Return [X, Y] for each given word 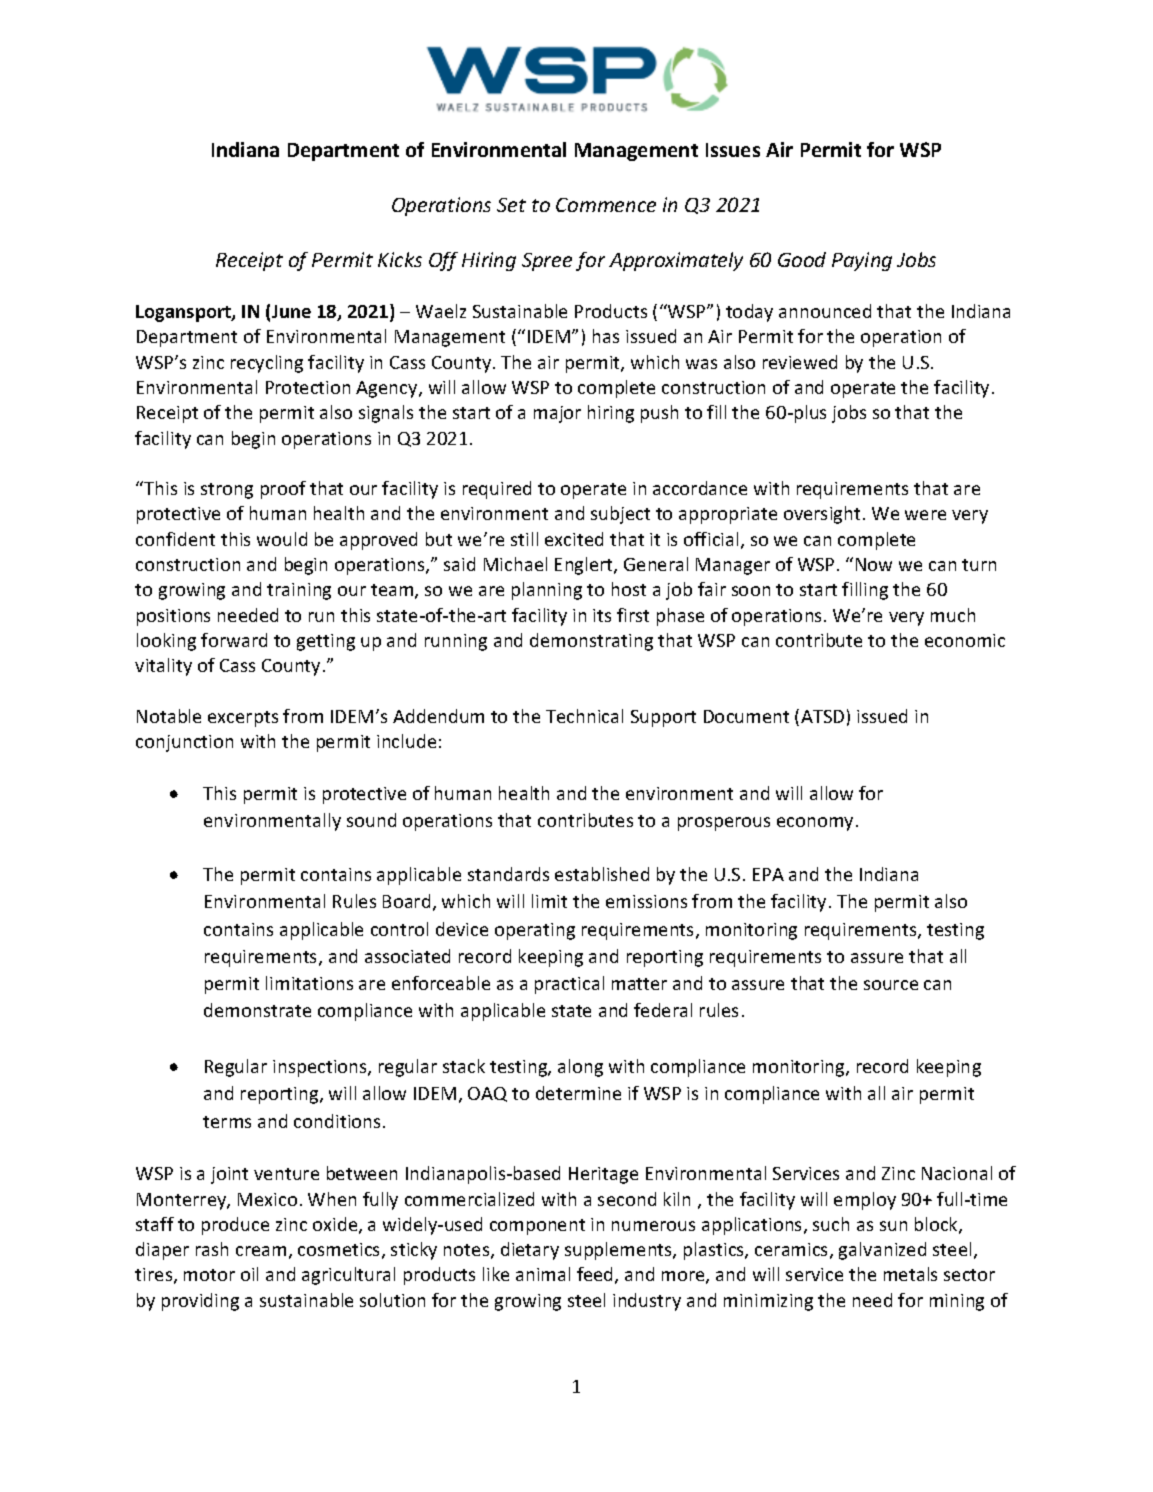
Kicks [400, 259]
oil [249, 1274]
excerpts [243, 719]
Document [746, 716]
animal [543, 1274]
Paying [862, 261]
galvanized [882, 1251]
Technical [584, 716]
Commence [606, 205]
